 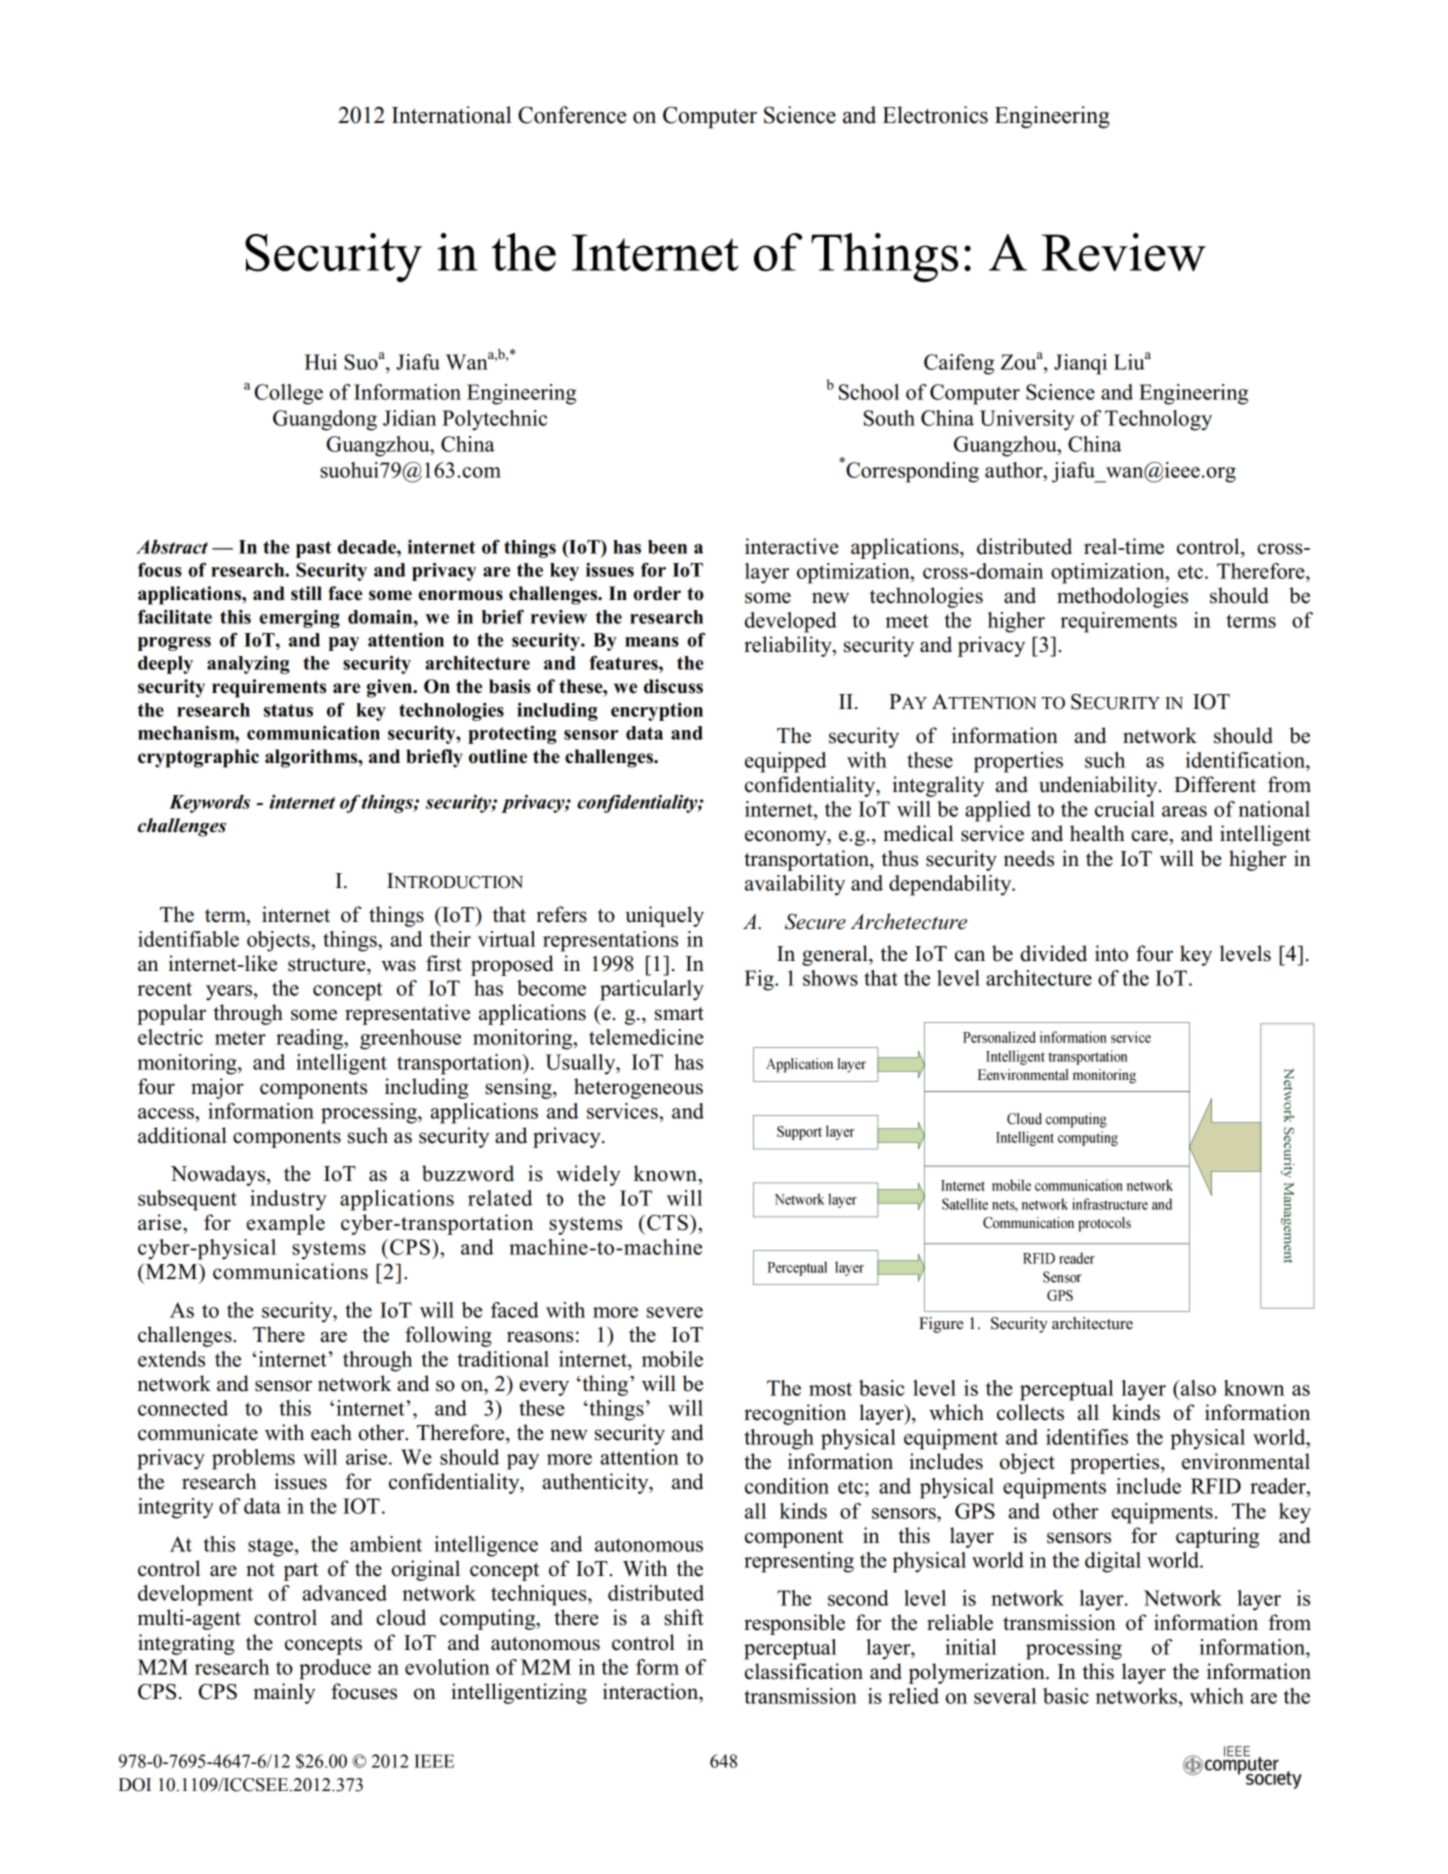 I want to click on Technology, so click(x=1158, y=420).
